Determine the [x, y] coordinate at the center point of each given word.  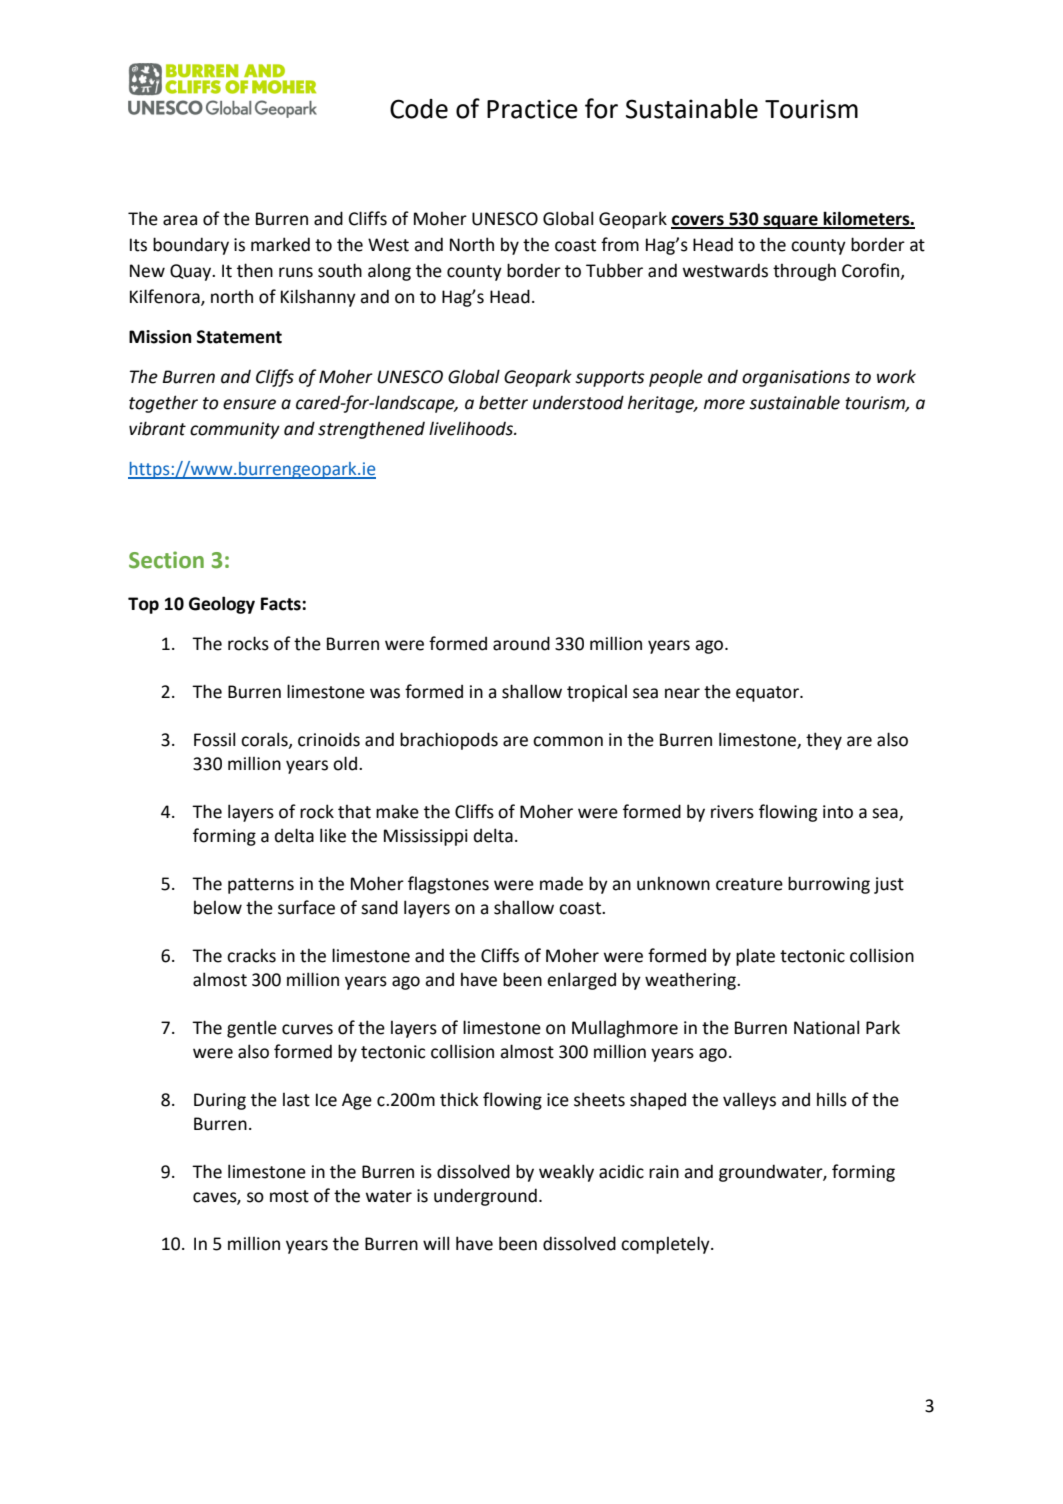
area [180, 220]
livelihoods [472, 428]
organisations [796, 378]
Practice [532, 109]
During [220, 1101]
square [790, 222]
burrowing [829, 885]
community [235, 430]
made [561, 884]
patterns [261, 886]
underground [485, 1197]
